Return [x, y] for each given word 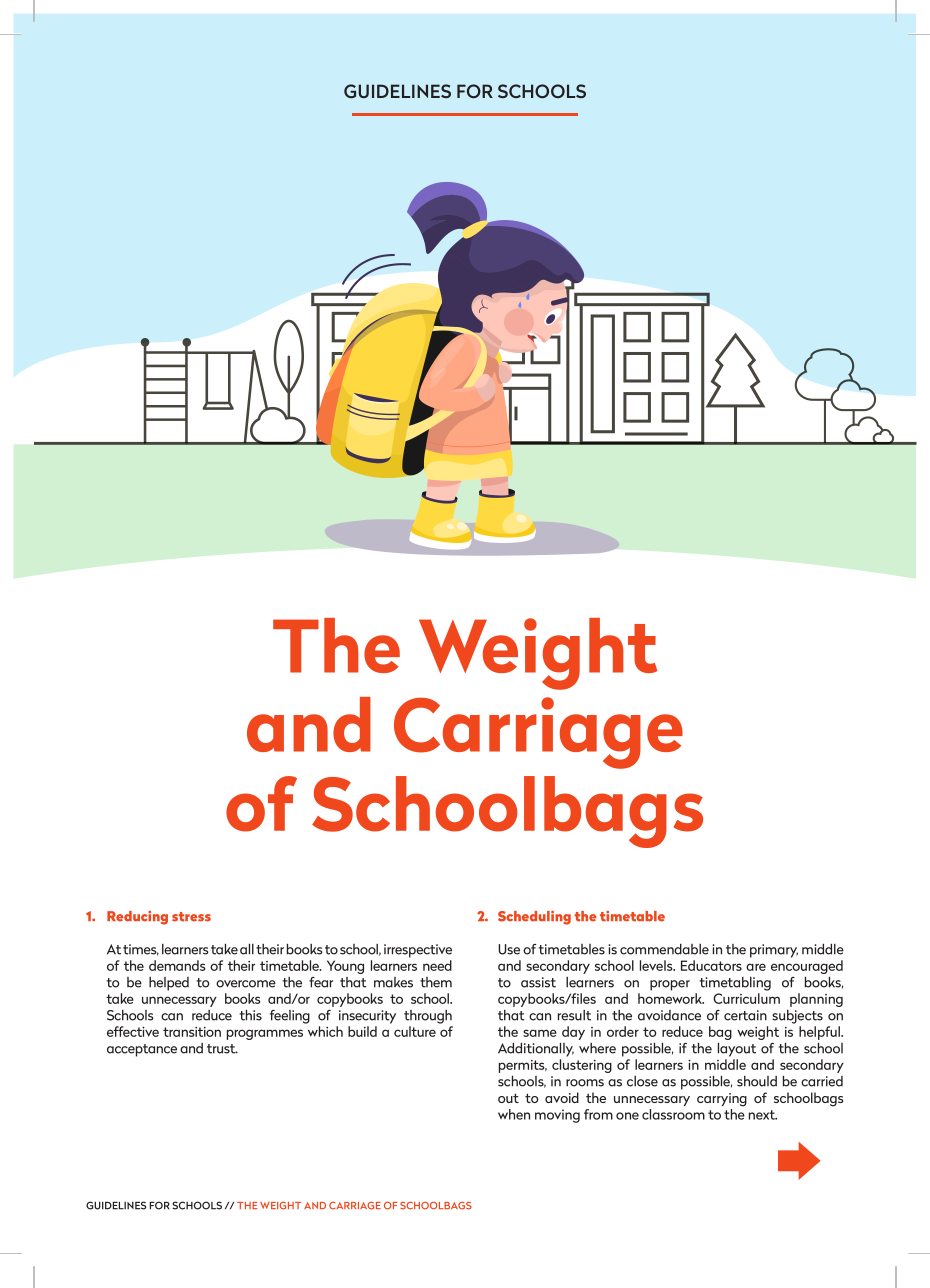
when [514, 1114]
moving [557, 1116]
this [250, 1015]
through [428, 1017]
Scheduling [534, 918]
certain [745, 1015]
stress [191, 917]
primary [774, 951]
